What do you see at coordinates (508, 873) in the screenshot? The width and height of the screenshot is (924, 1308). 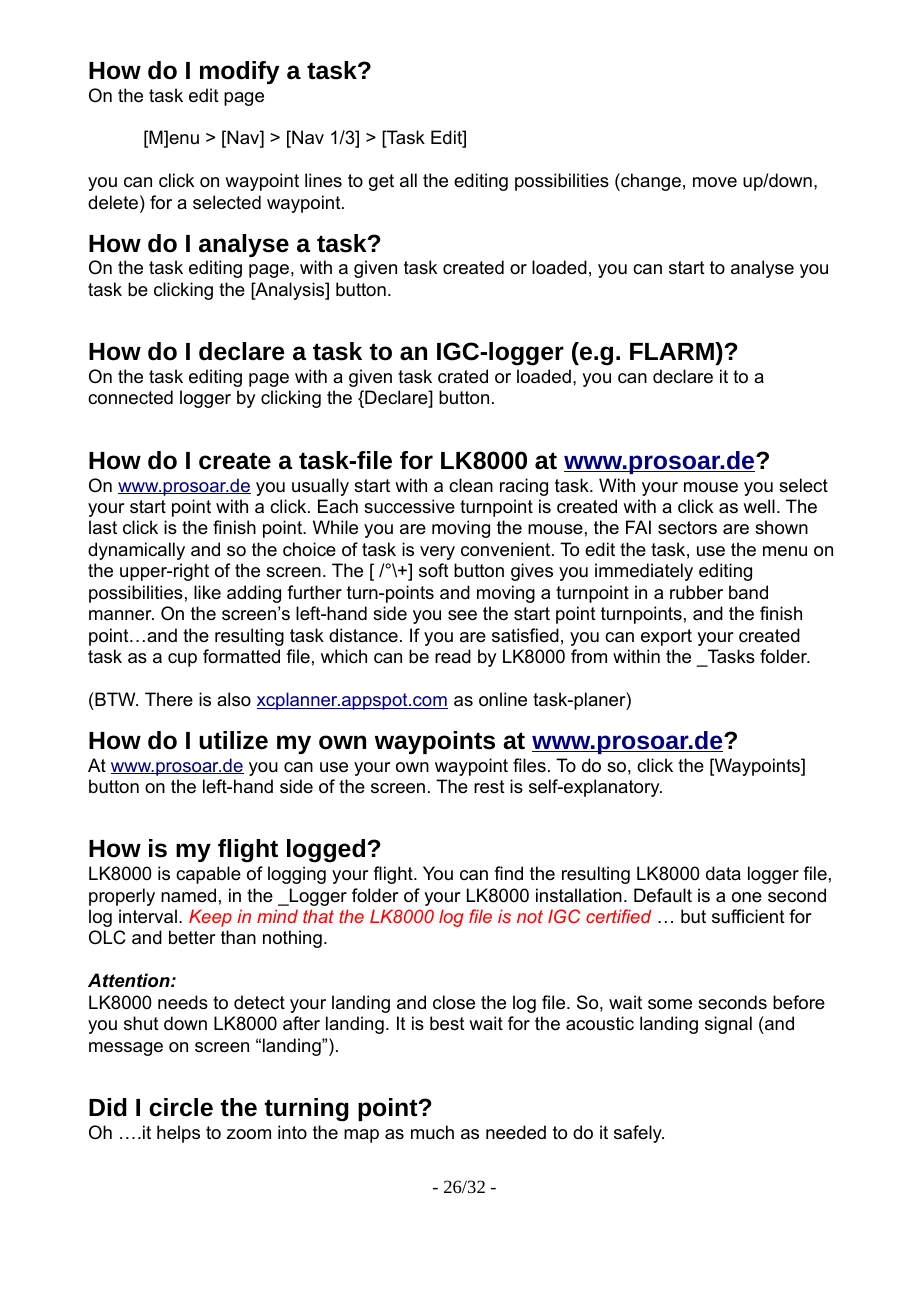 I see `find` at bounding box center [508, 873].
